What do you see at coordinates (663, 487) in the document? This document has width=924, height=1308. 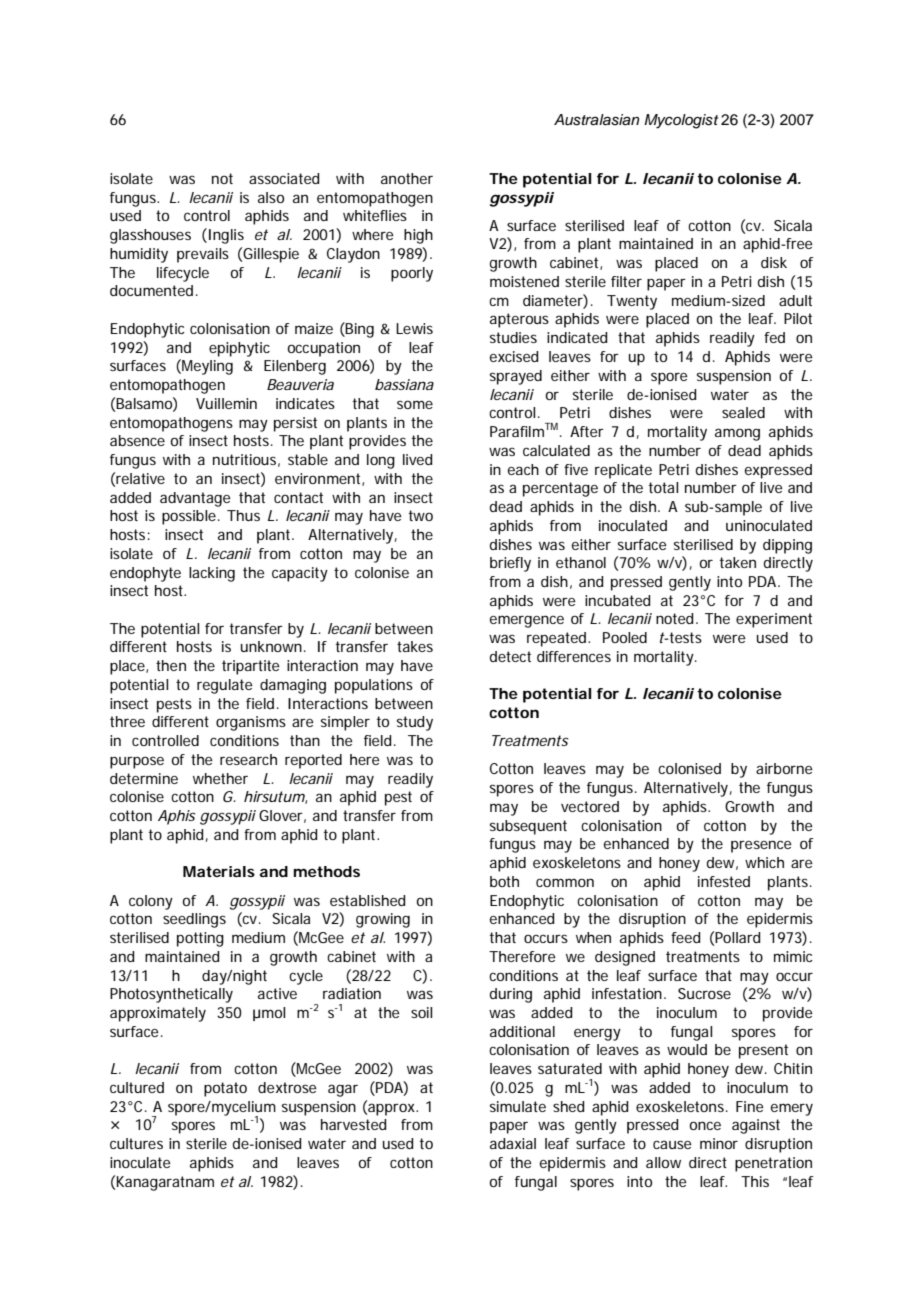 I see `total` at bounding box center [663, 487].
